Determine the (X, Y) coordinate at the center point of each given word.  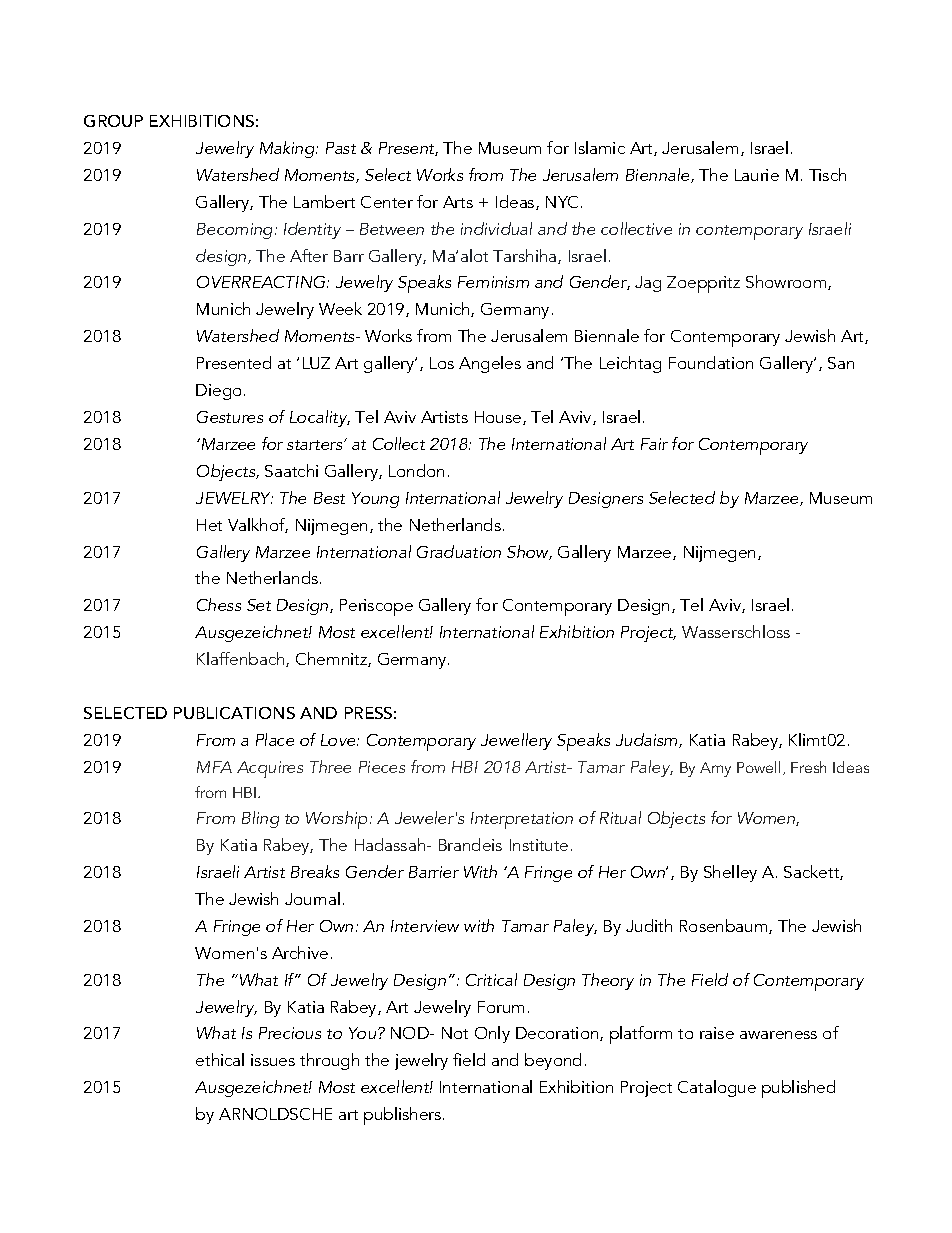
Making (288, 149)
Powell (758, 767)
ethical (220, 1059)
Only (492, 1034)
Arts (458, 202)
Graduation (459, 551)
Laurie (757, 175)
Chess (219, 604)
